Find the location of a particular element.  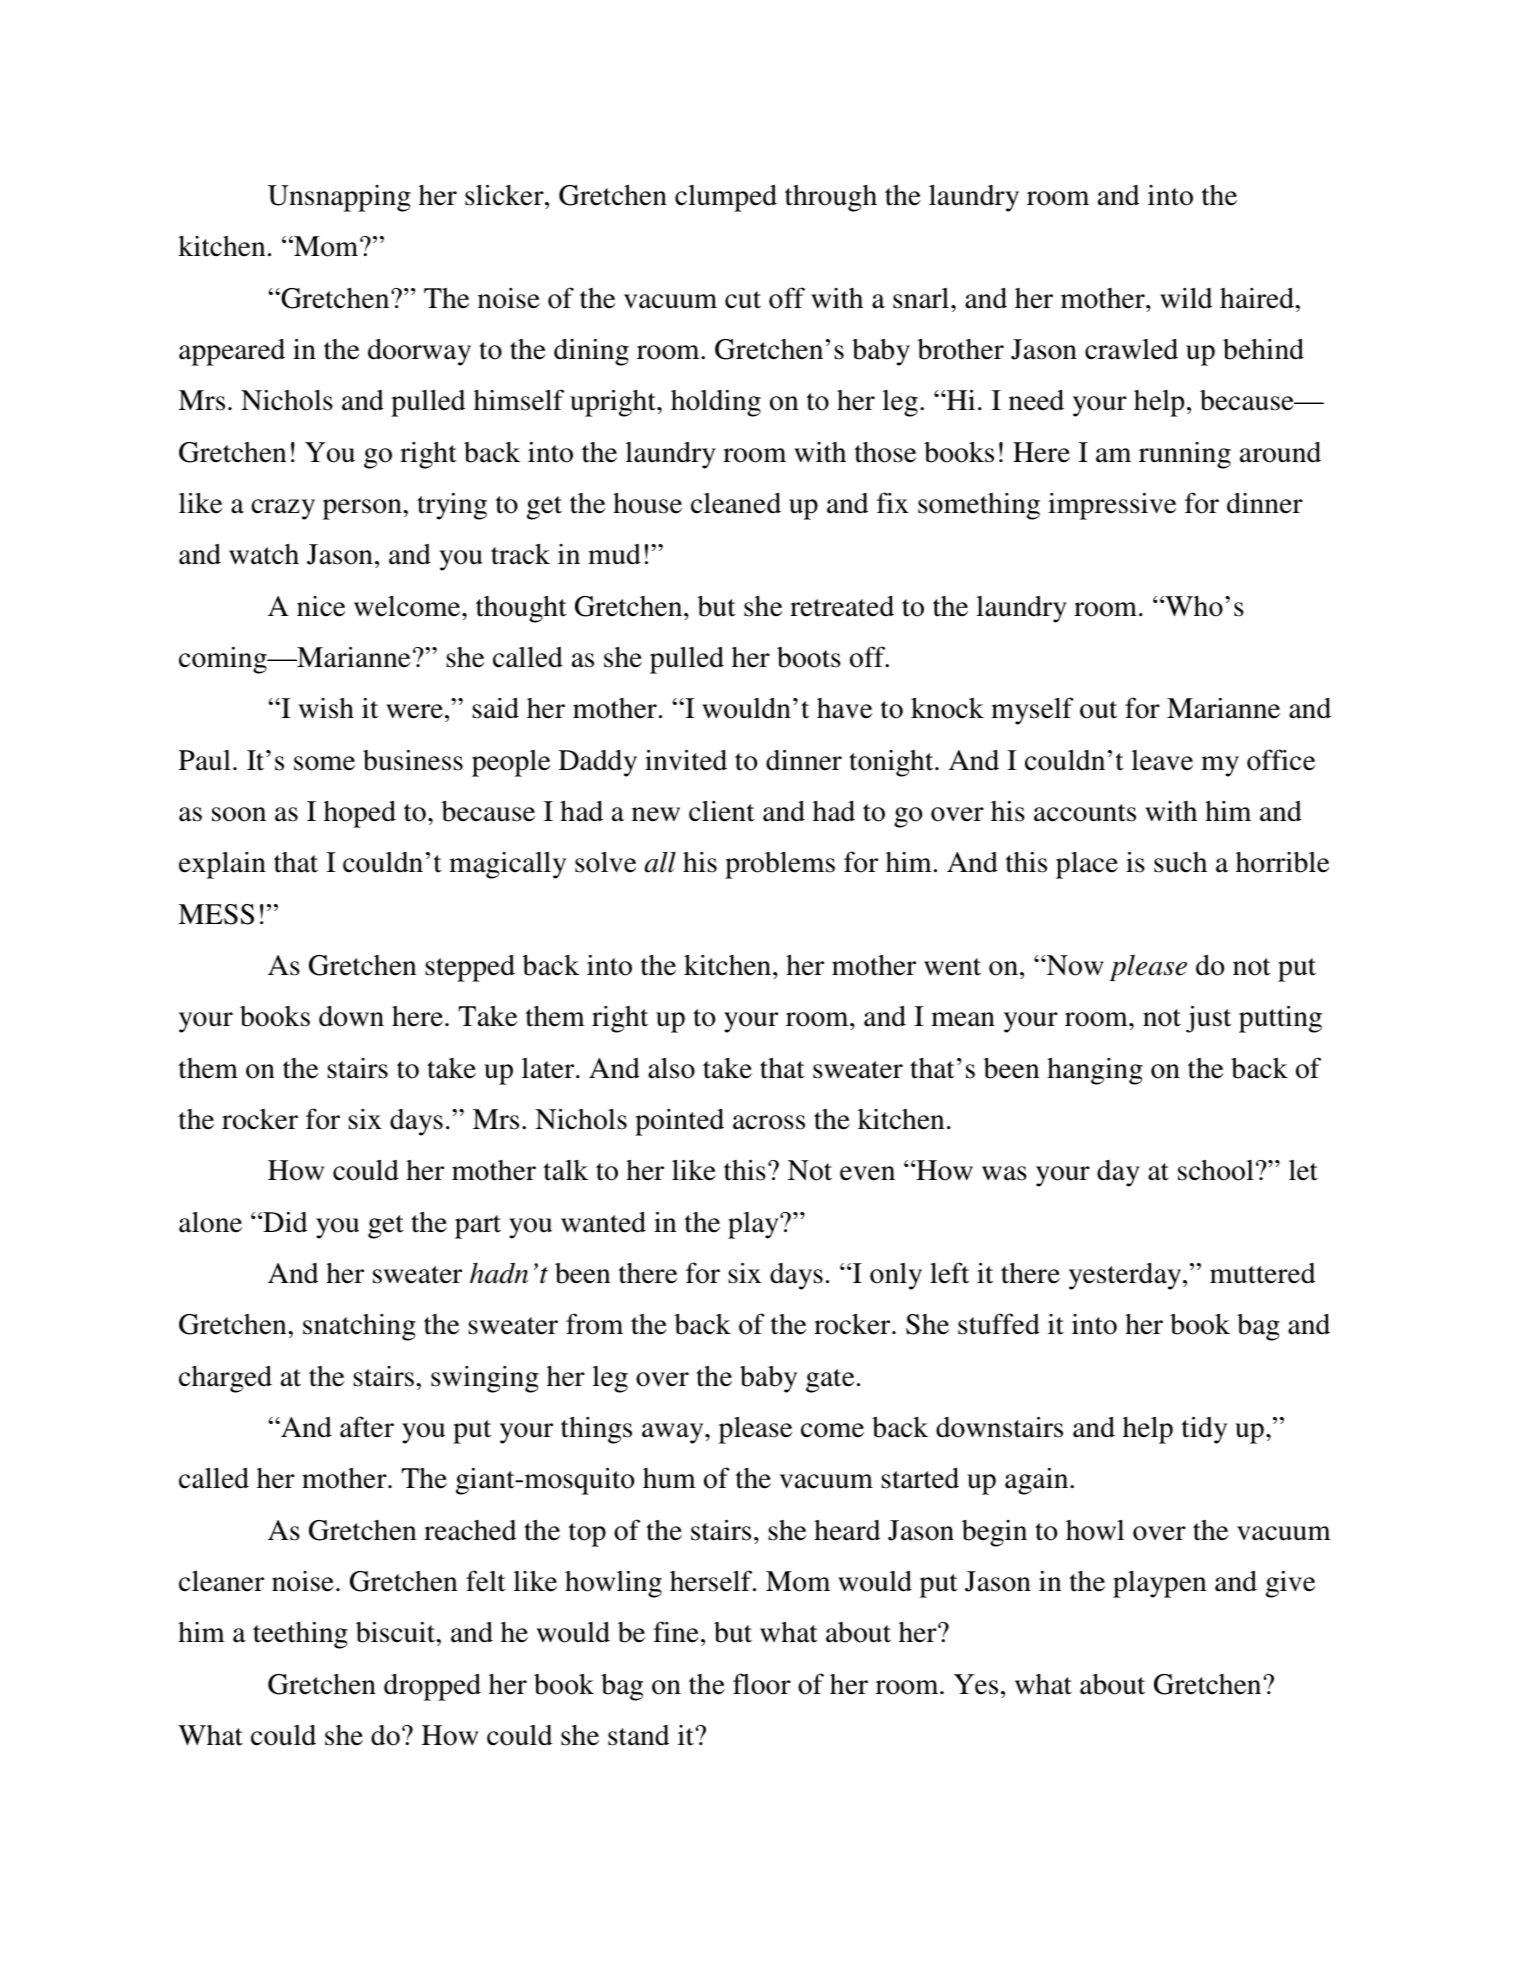

impressive is located at coordinates (1112, 506).
